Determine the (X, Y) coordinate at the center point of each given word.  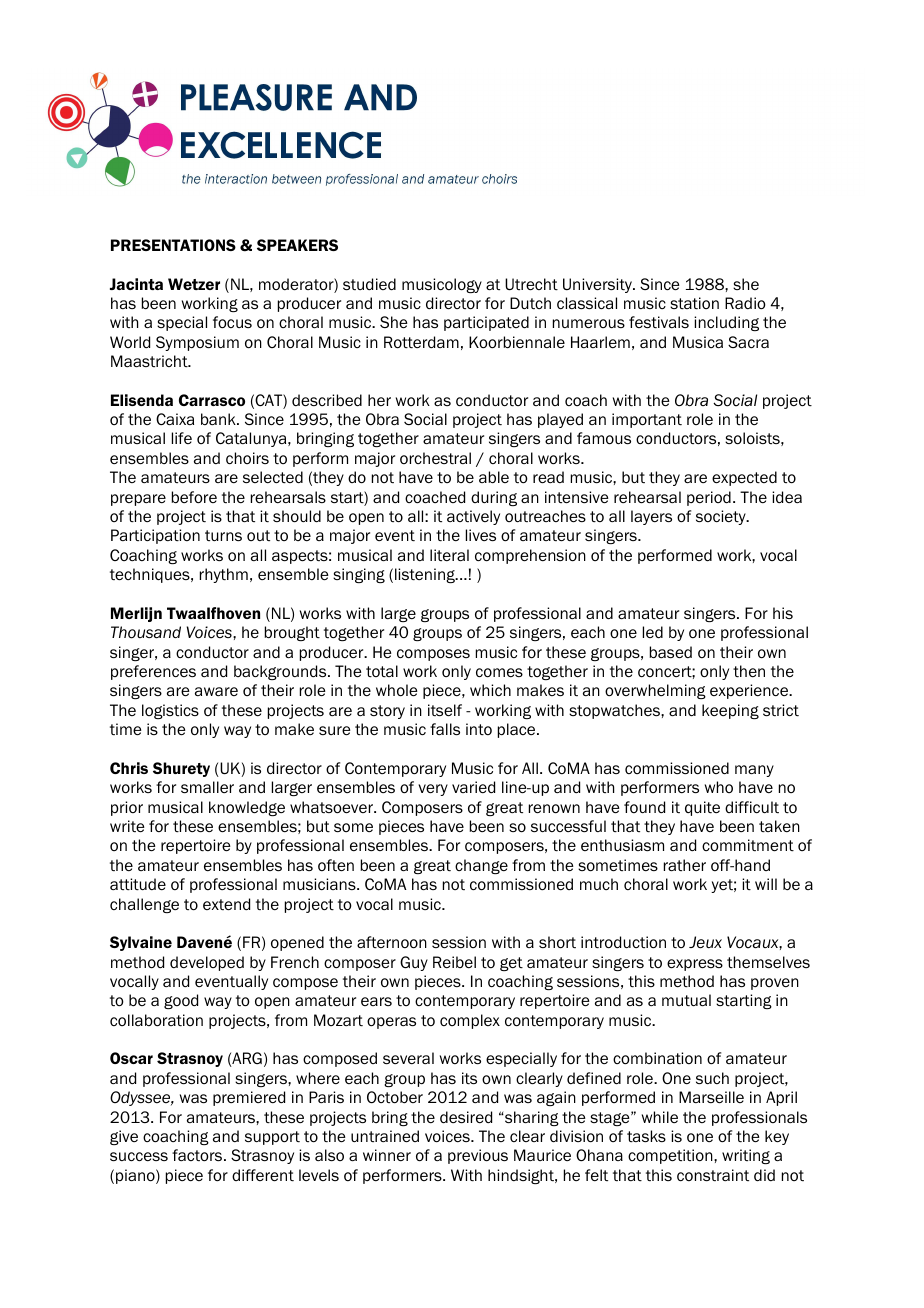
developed (207, 963)
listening (426, 575)
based (671, 652)
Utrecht (531, 284)
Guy (414, 963)
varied (473, 787)
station (694, 303)
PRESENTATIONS (173, 245)
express (695, 965)
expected (744, 478)
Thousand (146, 632)
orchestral (435, 458)
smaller (207, 787)
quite (702, 808)
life (182, 438)
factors (198, 1155)
